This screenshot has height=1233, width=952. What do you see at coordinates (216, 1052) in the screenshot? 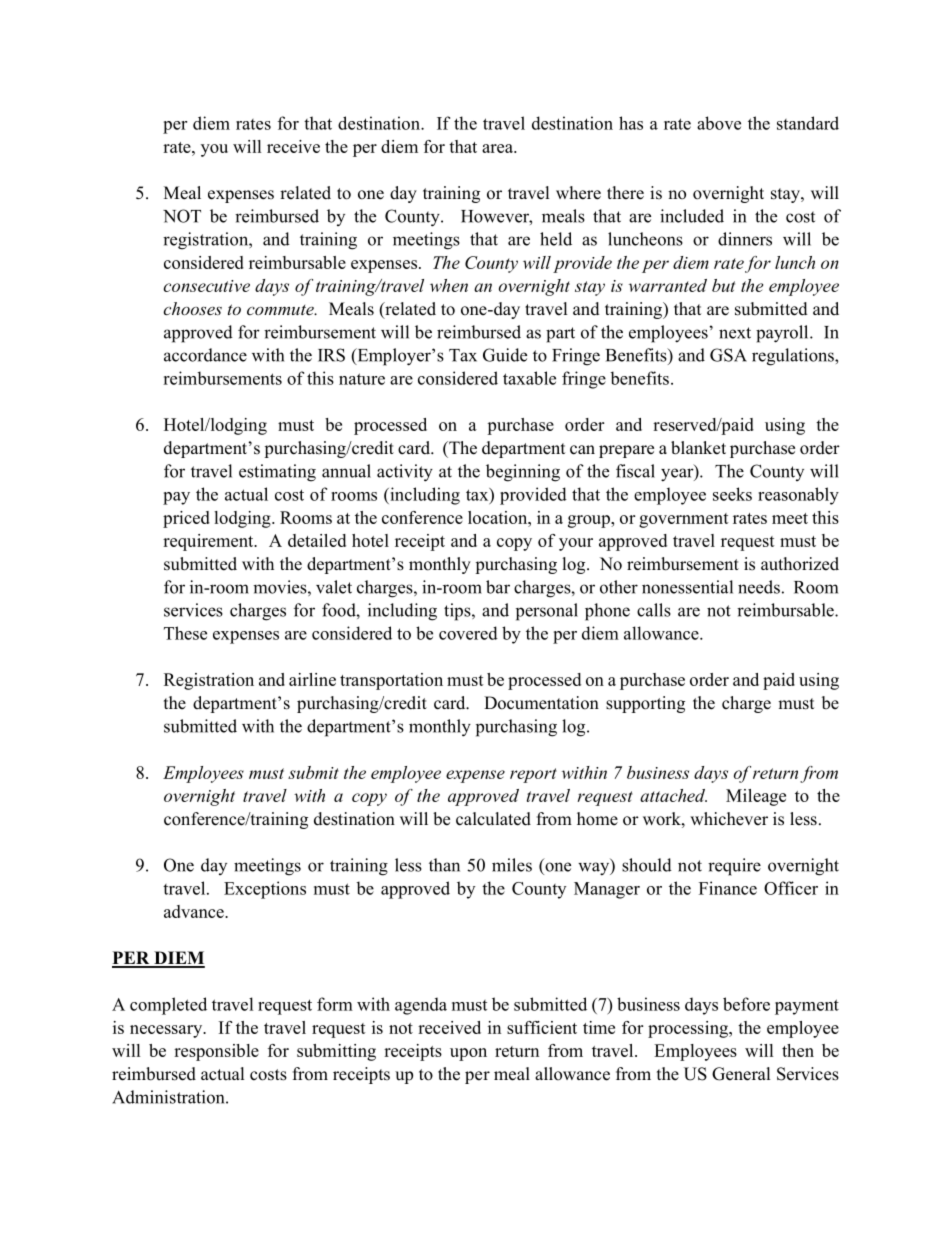
I see `responsible` at bounding box center [216, 1052].
